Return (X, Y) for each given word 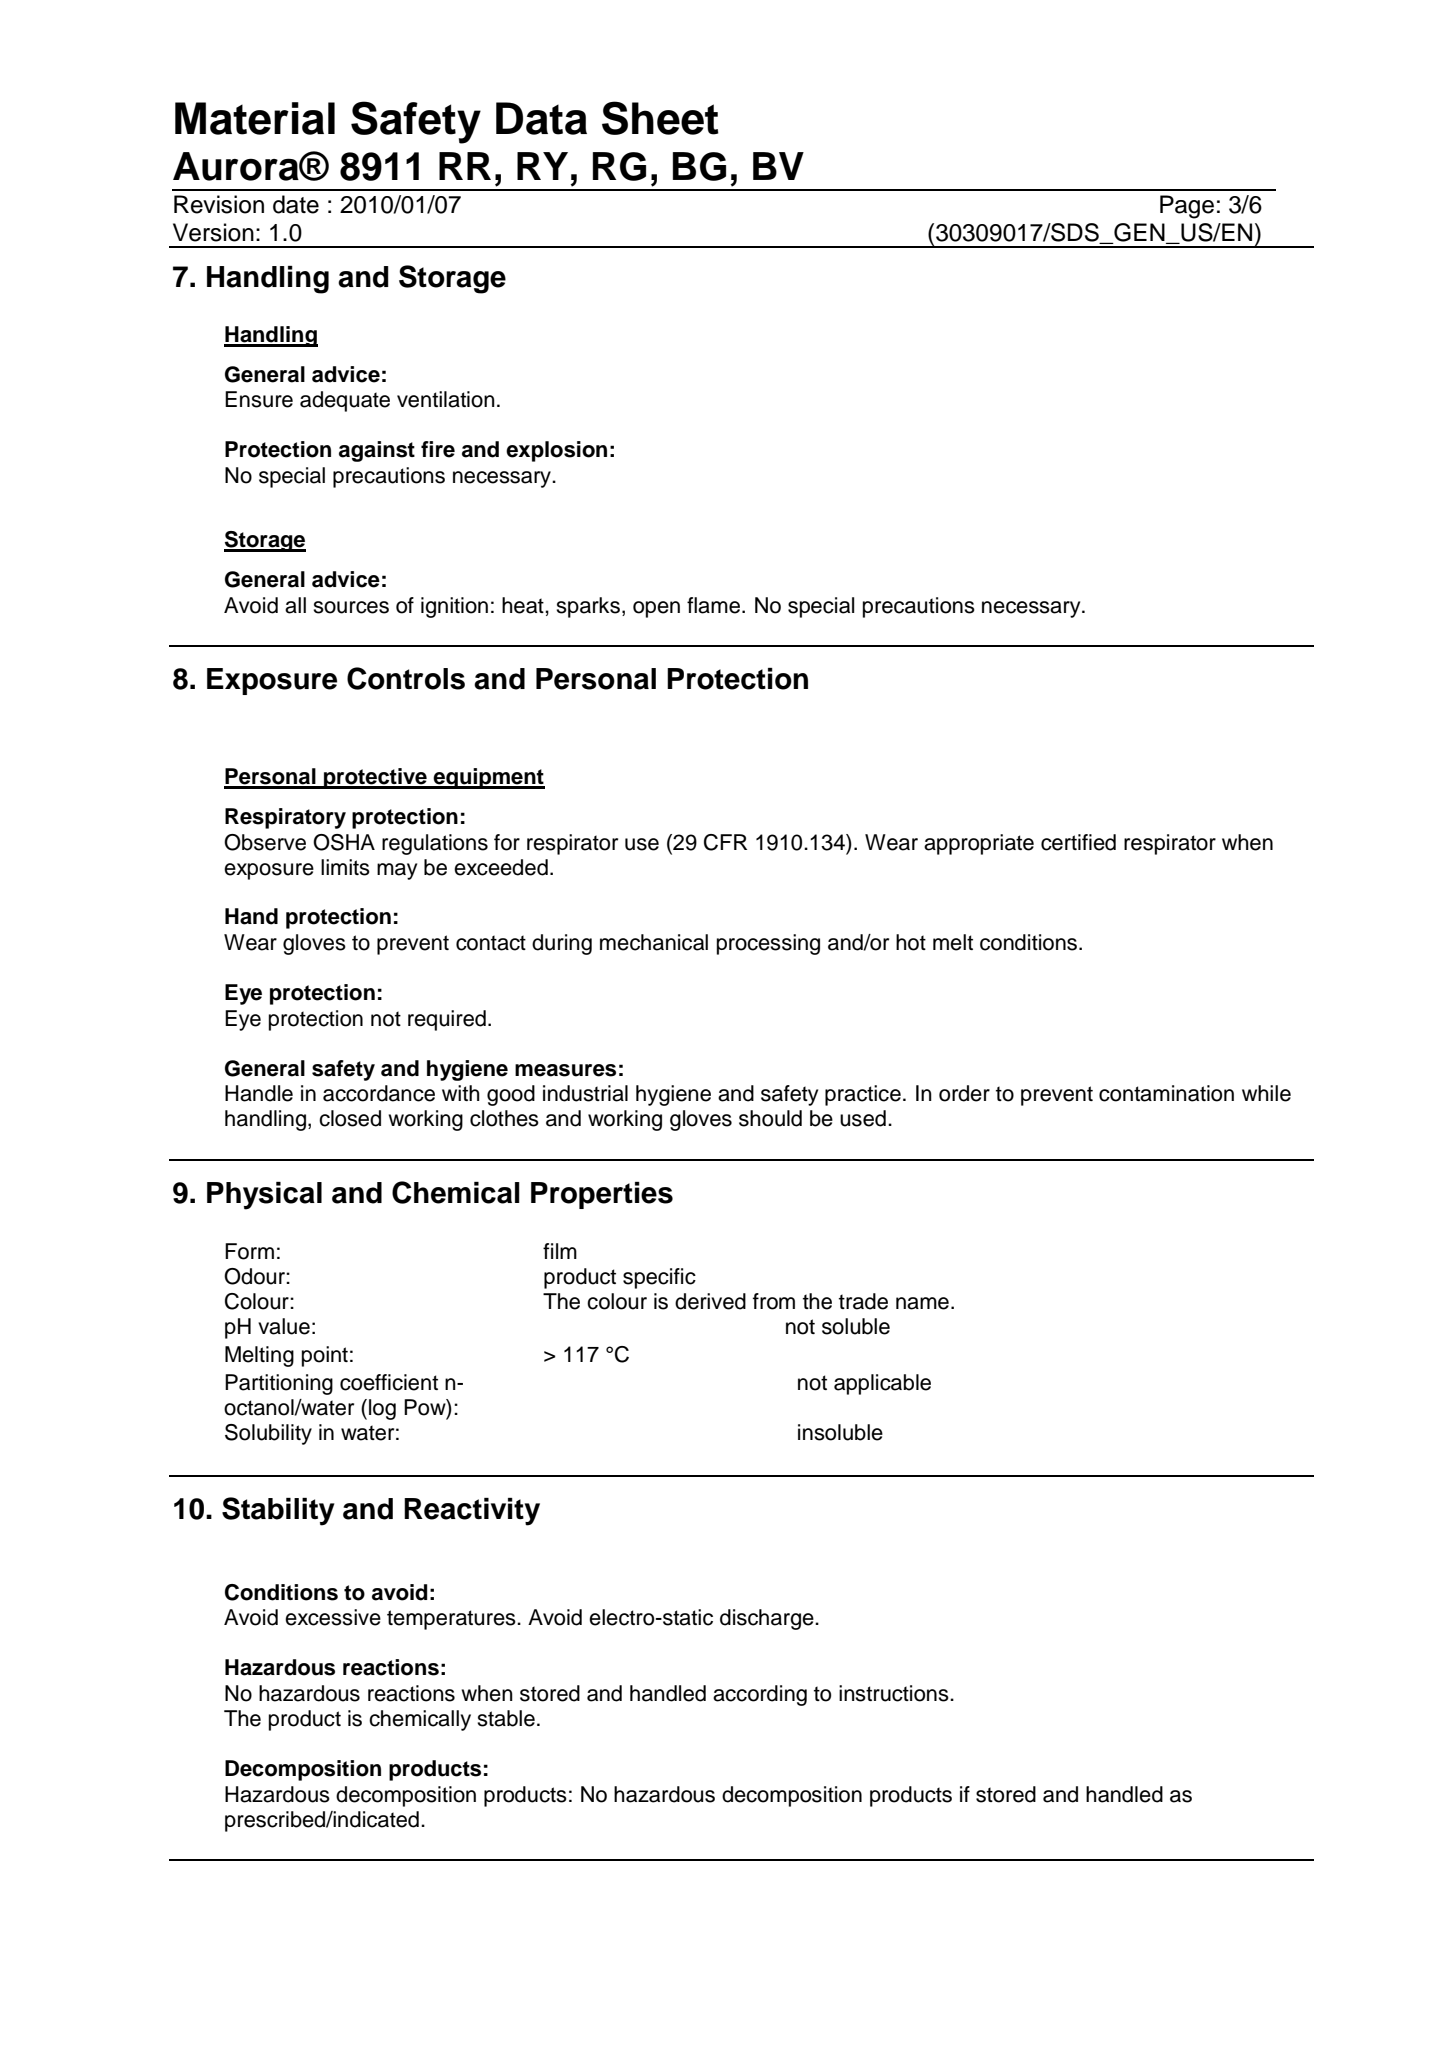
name (922, 1303)
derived (710, 1301)
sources (351, 607)
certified (1078, 842)
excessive (333, 1617)
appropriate (979, 844)
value (284, 1326)
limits (345, 867)
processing (768, 944)
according (760, 1695)
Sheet (660, 118)
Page (1187, 207)
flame (715, 605)
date (296, 204)
